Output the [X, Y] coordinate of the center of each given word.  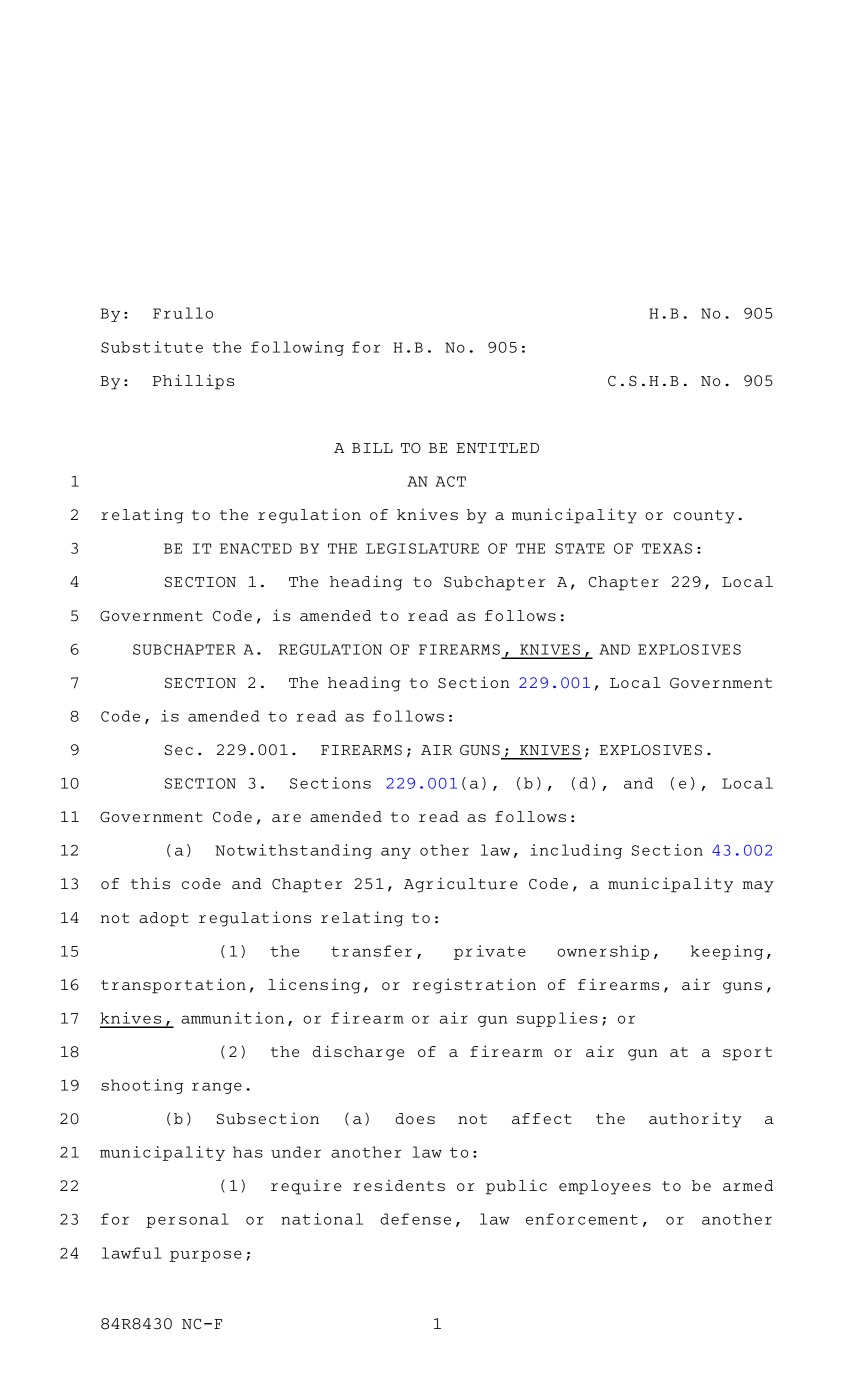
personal [187, 1220]
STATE [580, 548]
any [396, 853]
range [217, 1088]
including [576, 851]
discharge [358, 1053]
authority [695, 1120]
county [704, 517]
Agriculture [461, 885]
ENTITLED [498, 448]
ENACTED [256, 548]
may [758, 887]
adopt [164, 919]
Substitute [152, 347]
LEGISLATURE [422, 548]
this [150, 883]
